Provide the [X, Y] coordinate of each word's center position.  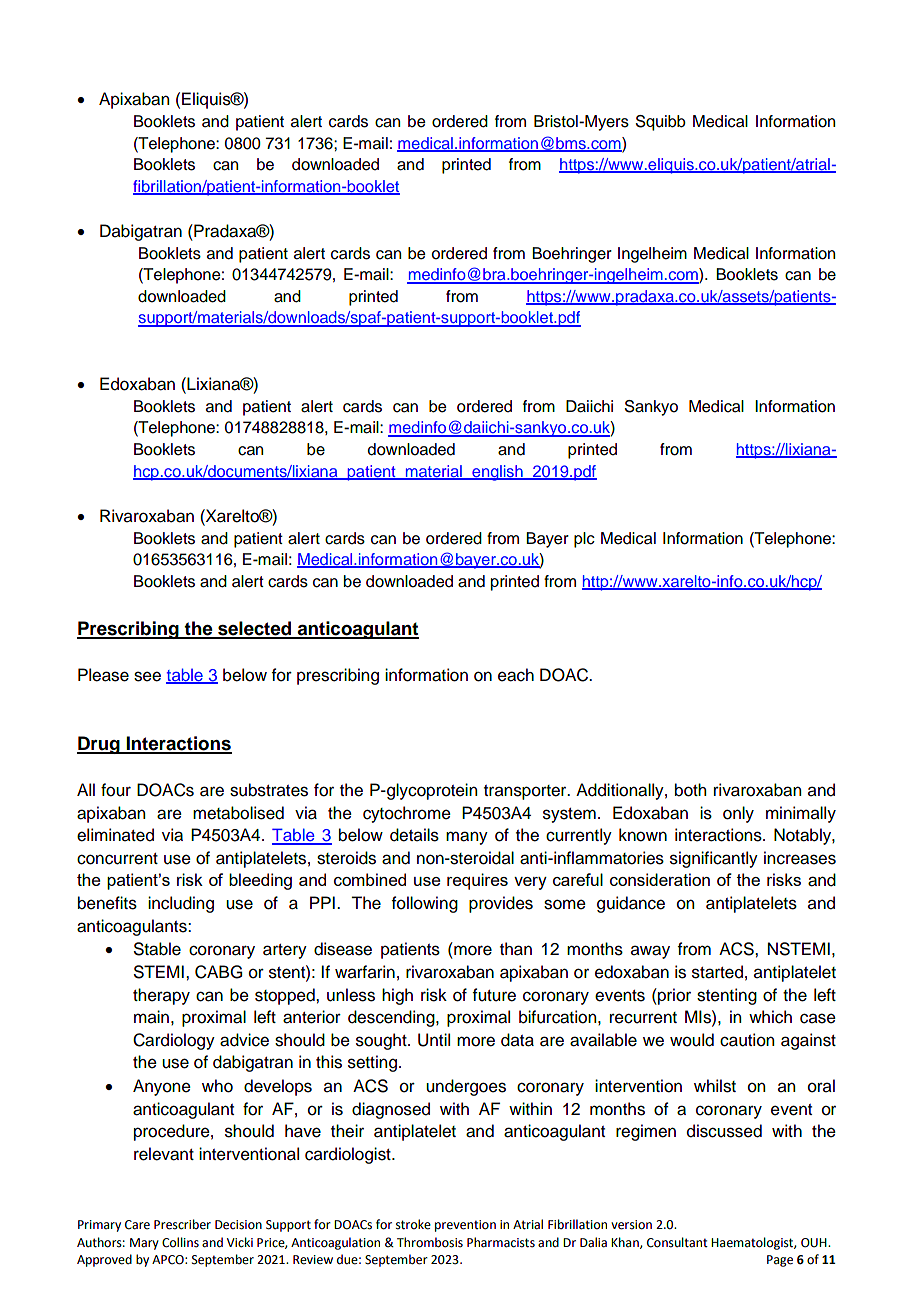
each [516, 675]
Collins [180, 1242]
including [181, 904]
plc [584, 540]
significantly [714, 859]
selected [255, 629]
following [425, 904]
